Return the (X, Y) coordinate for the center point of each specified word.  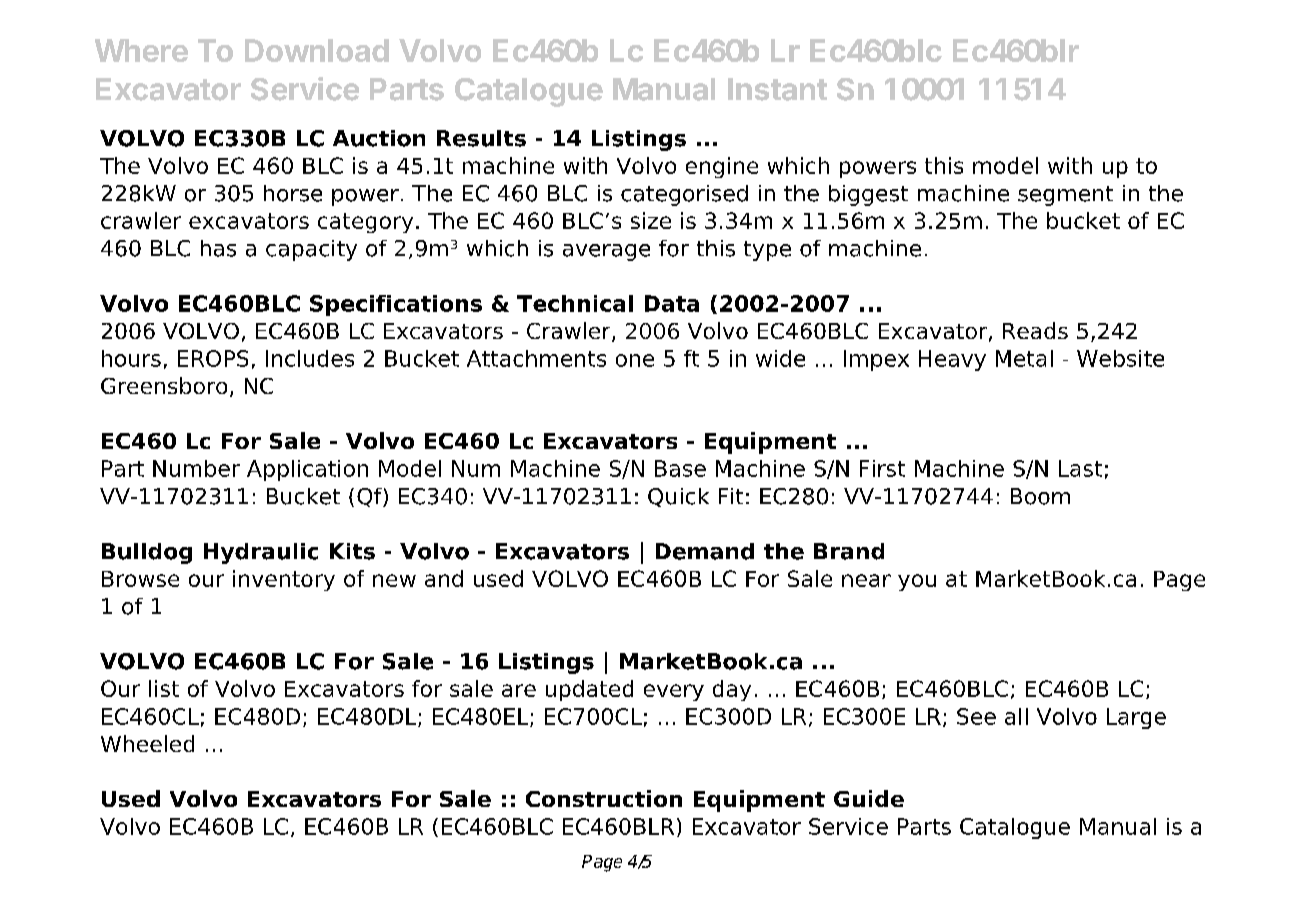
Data (672, 303)
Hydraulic (261, 553)
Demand (705, 551)
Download (317, 50)
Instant (777, 89)
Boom (1040, 496)
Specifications (396, 305)
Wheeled (147, 743)
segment (1065, 196)
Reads (1035, 330)
